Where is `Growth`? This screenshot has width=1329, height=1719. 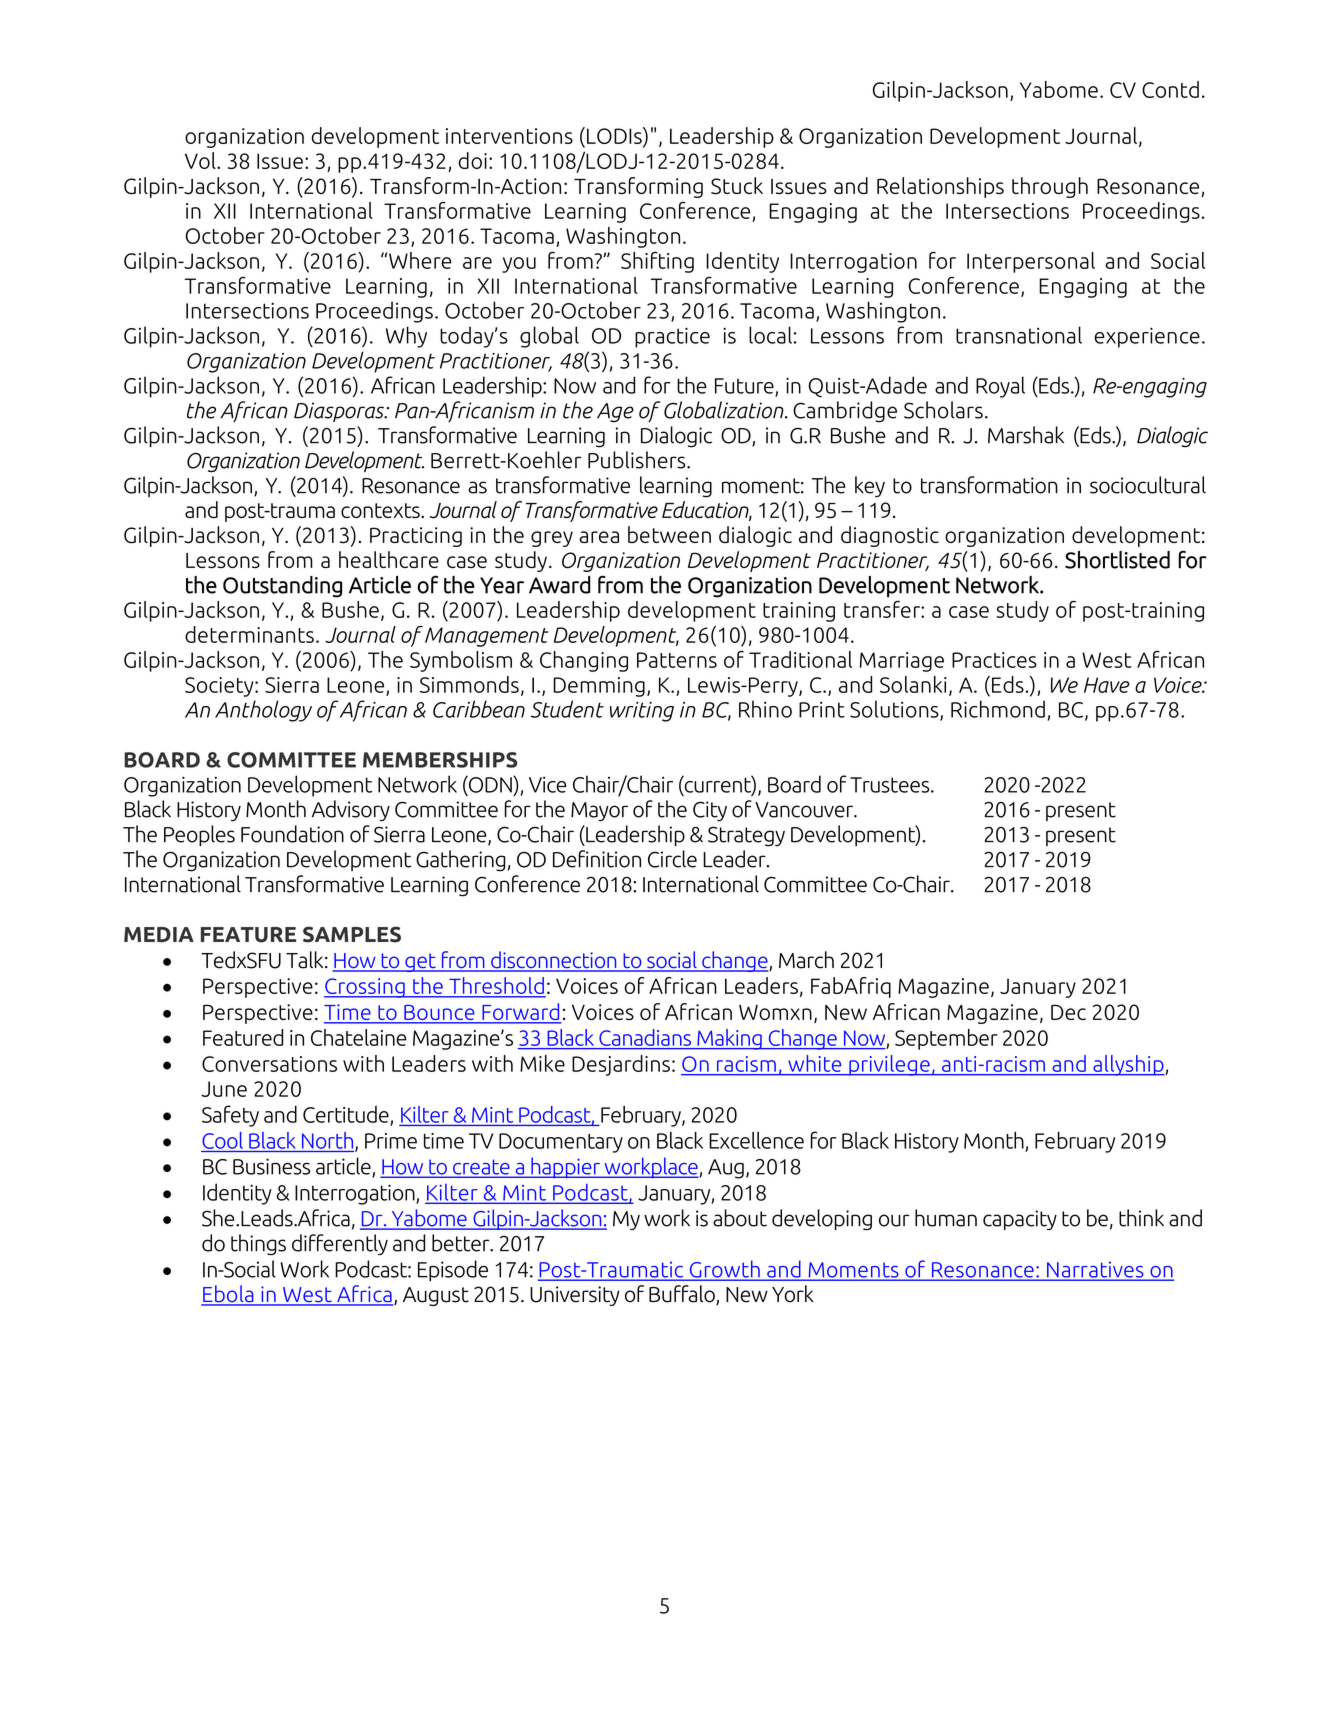 Growth is located at coordinates (724, 1270).
